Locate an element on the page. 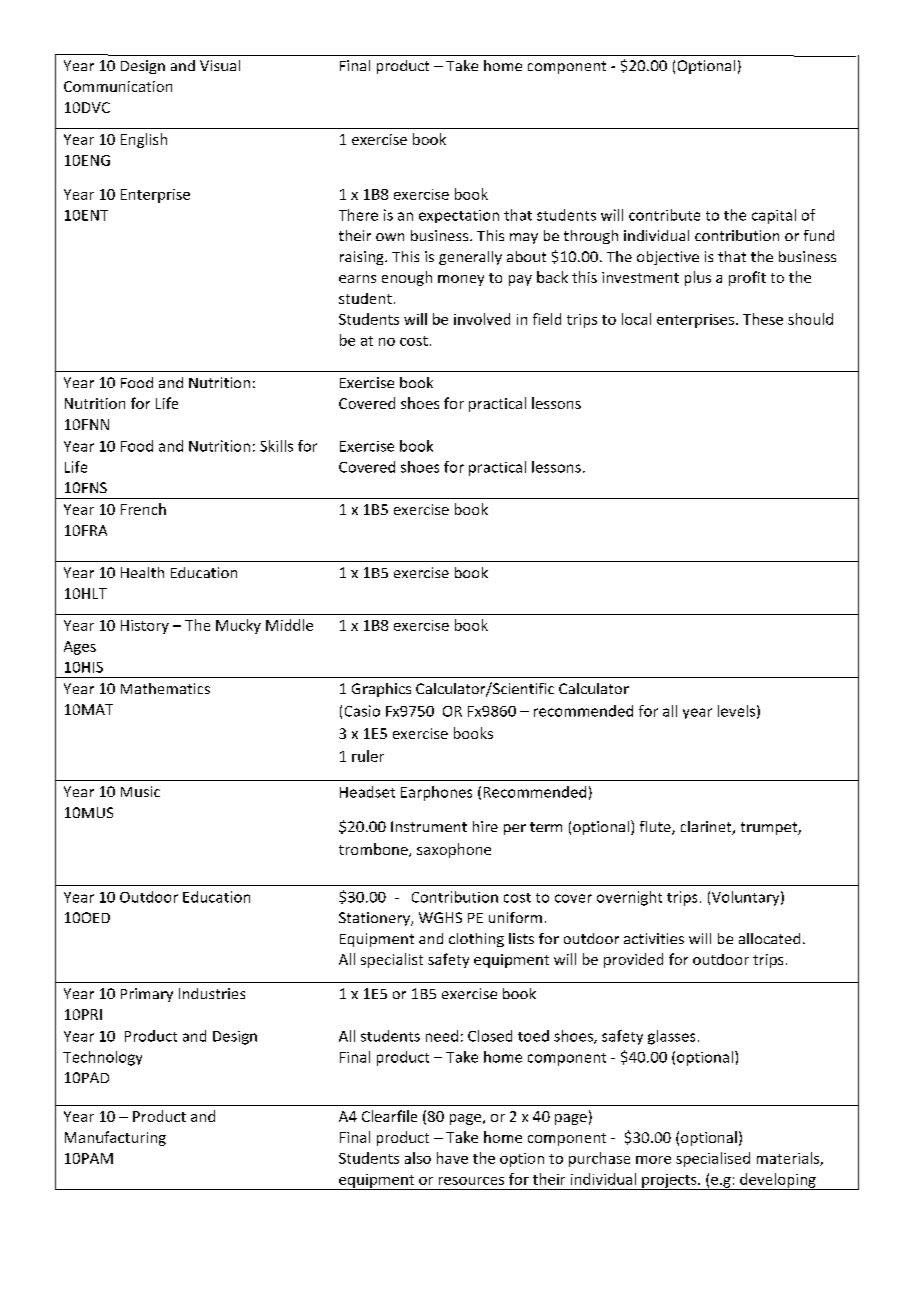  Skills is located at coordinates (276, 446).
